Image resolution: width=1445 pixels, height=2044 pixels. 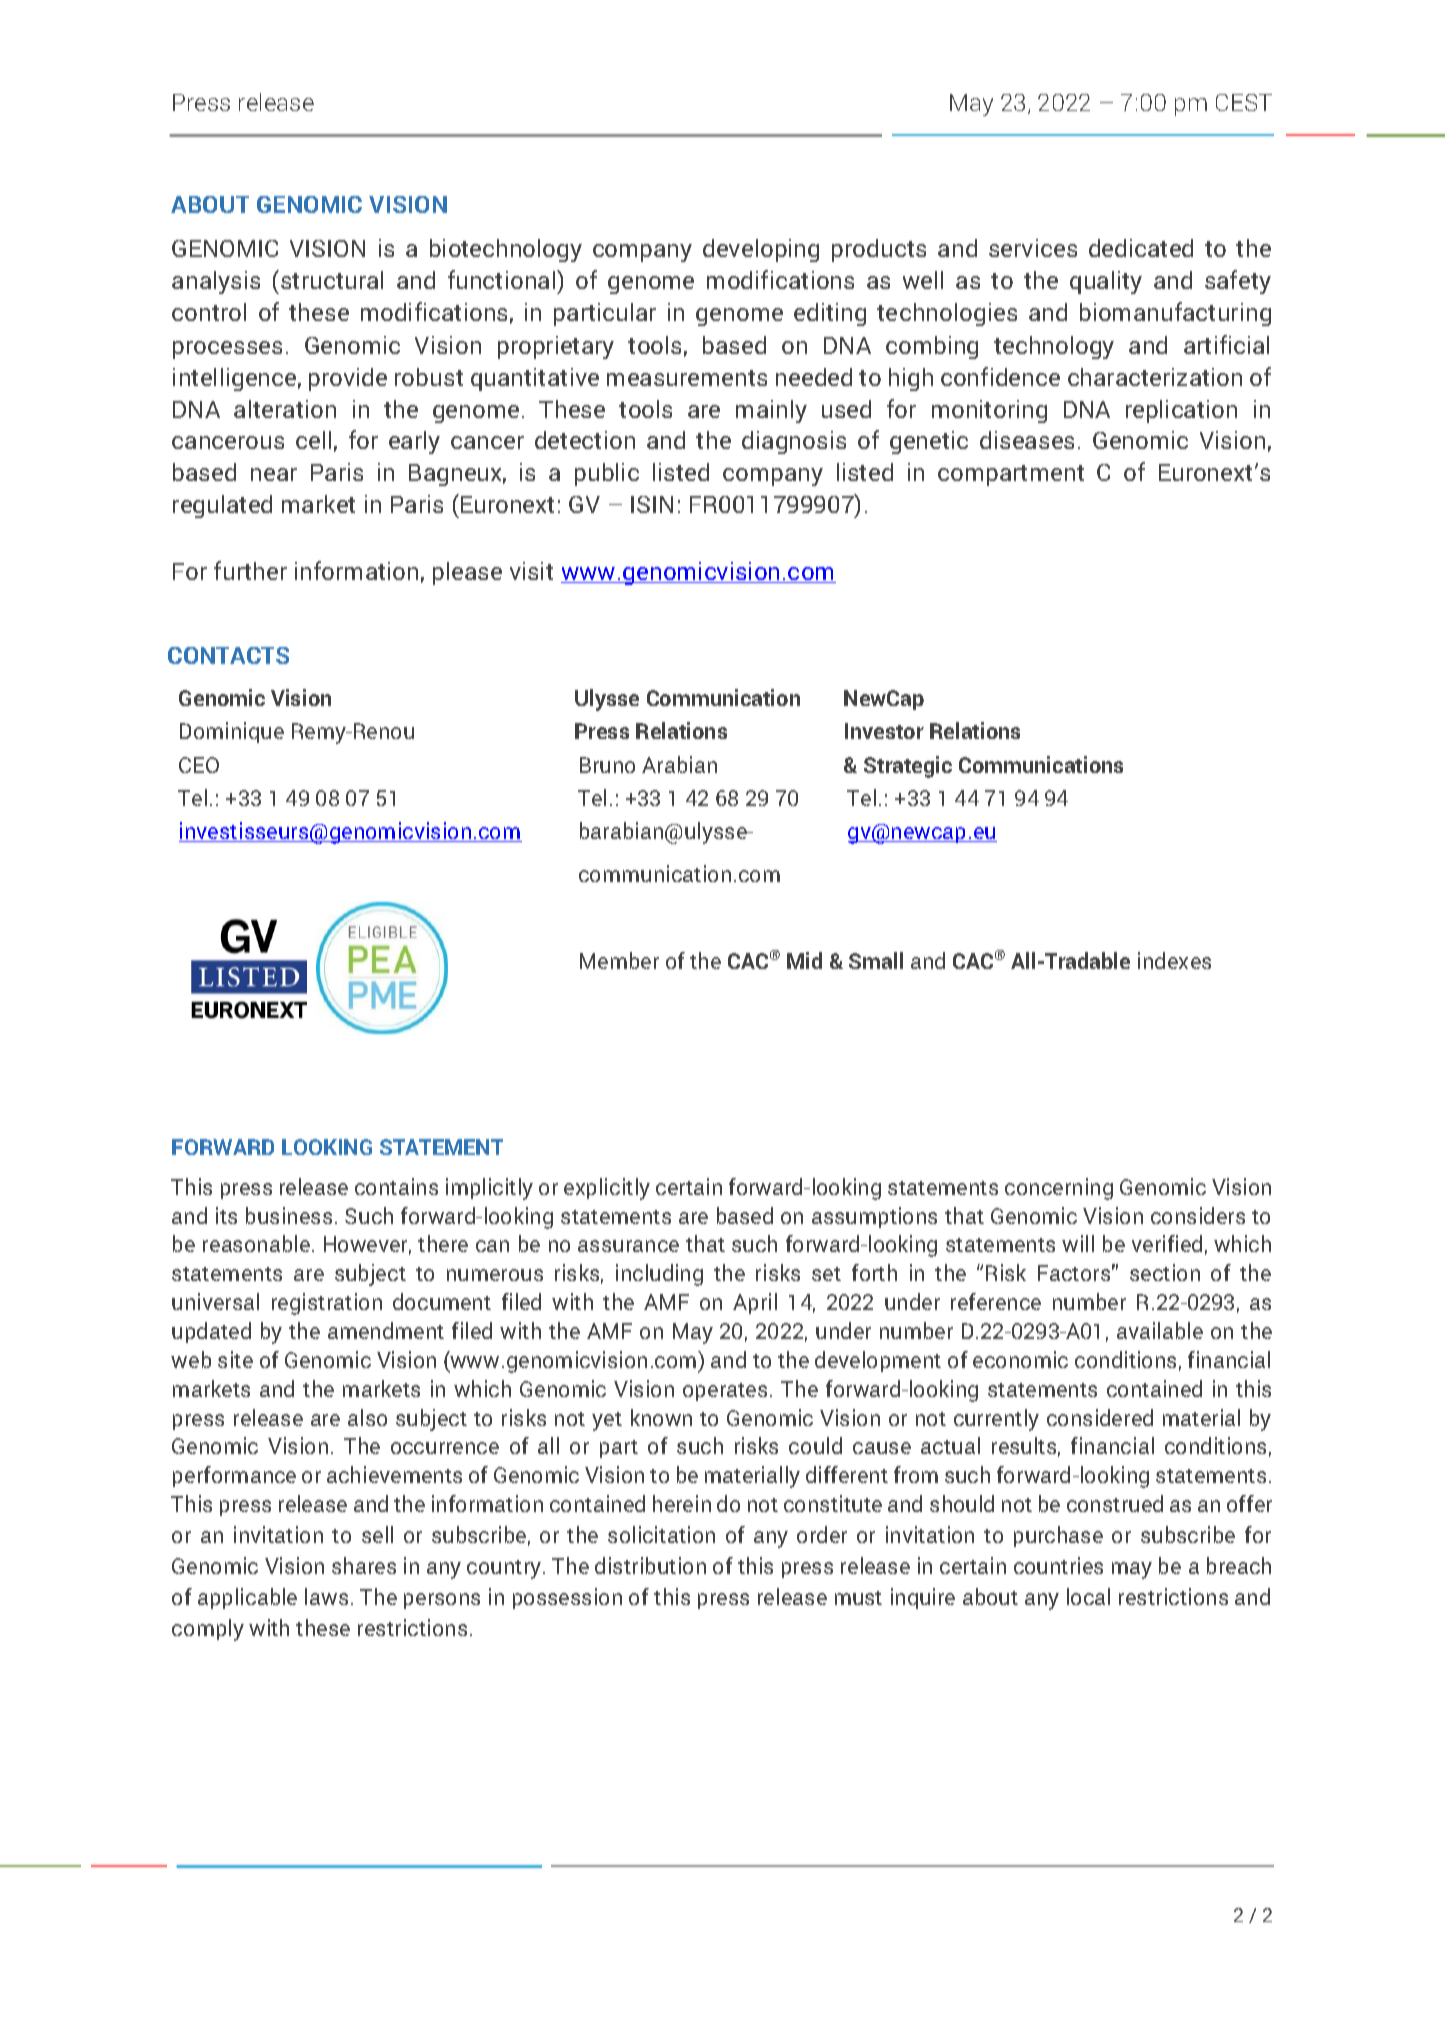 What do you see at coordinates (659, 1275) in the document?
I see `including` at bounding box center [659, 1275].
